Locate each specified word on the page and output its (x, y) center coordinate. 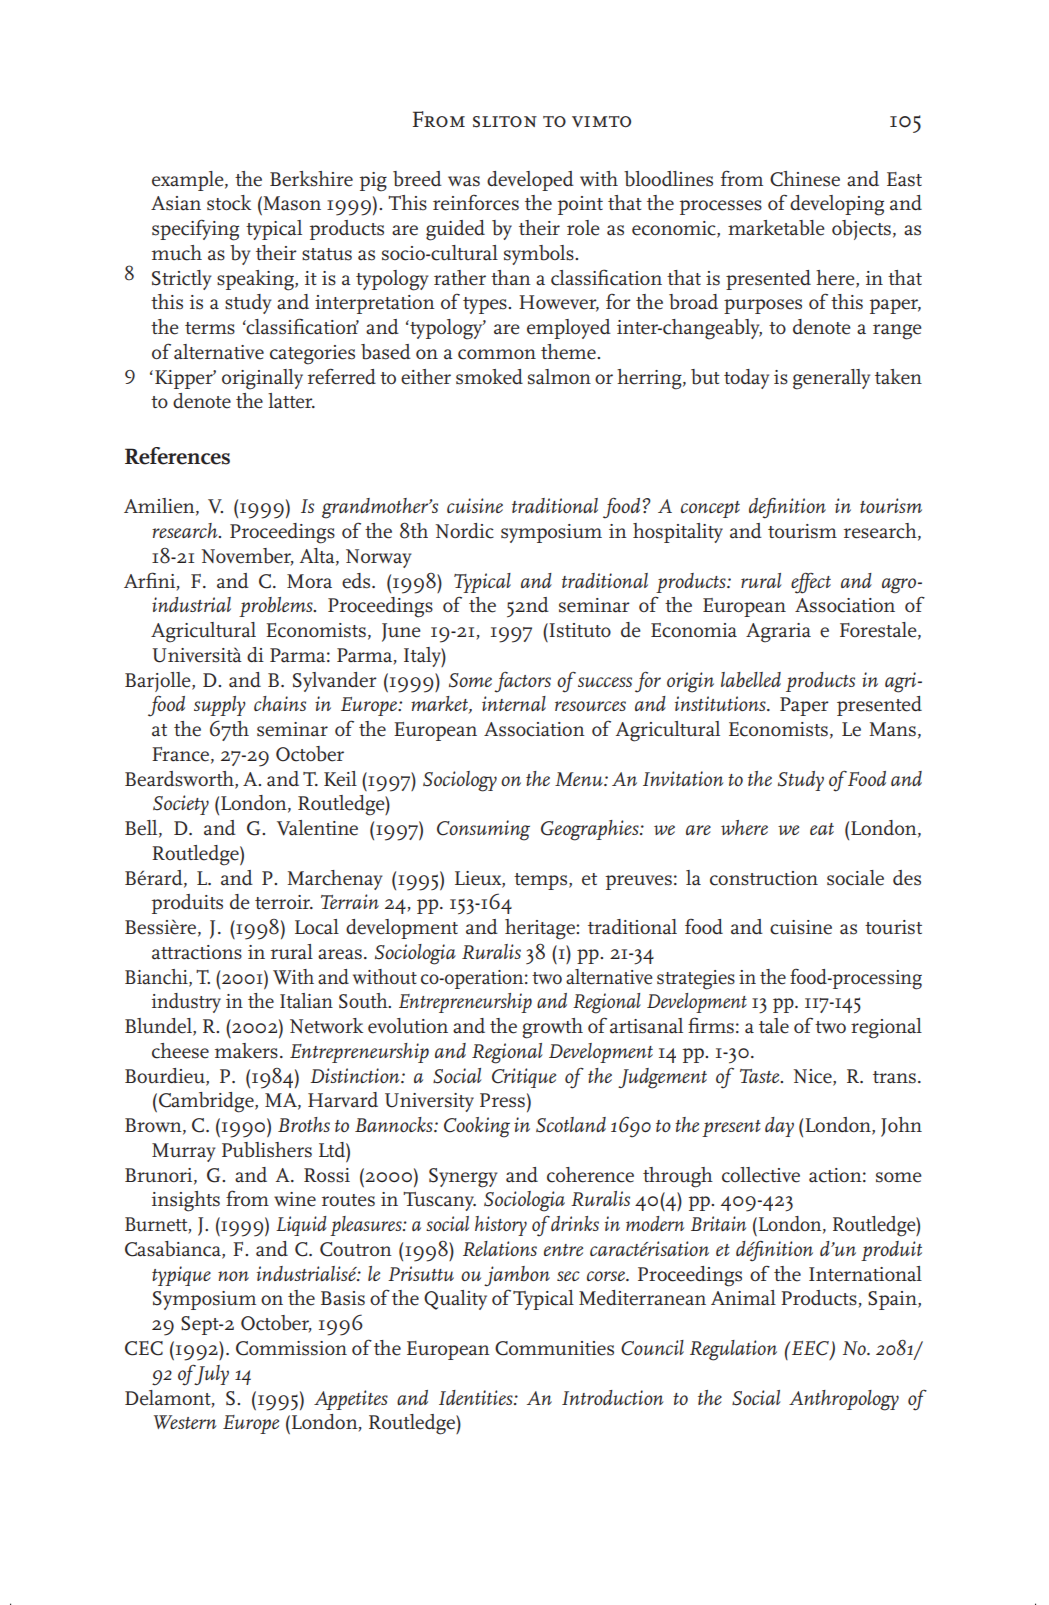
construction (764, 878)
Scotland (571, 1125)
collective (761, 1175)
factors (522, 682)
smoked (489, 377)
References (177, 456)
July (210, 1374)
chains (280, 703)
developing (837, 205)
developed (530, 181)
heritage (541, 929)
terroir (284, 902)
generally (831, 379)
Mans (892, 729)
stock (229, 203)
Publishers (267, 1150)
